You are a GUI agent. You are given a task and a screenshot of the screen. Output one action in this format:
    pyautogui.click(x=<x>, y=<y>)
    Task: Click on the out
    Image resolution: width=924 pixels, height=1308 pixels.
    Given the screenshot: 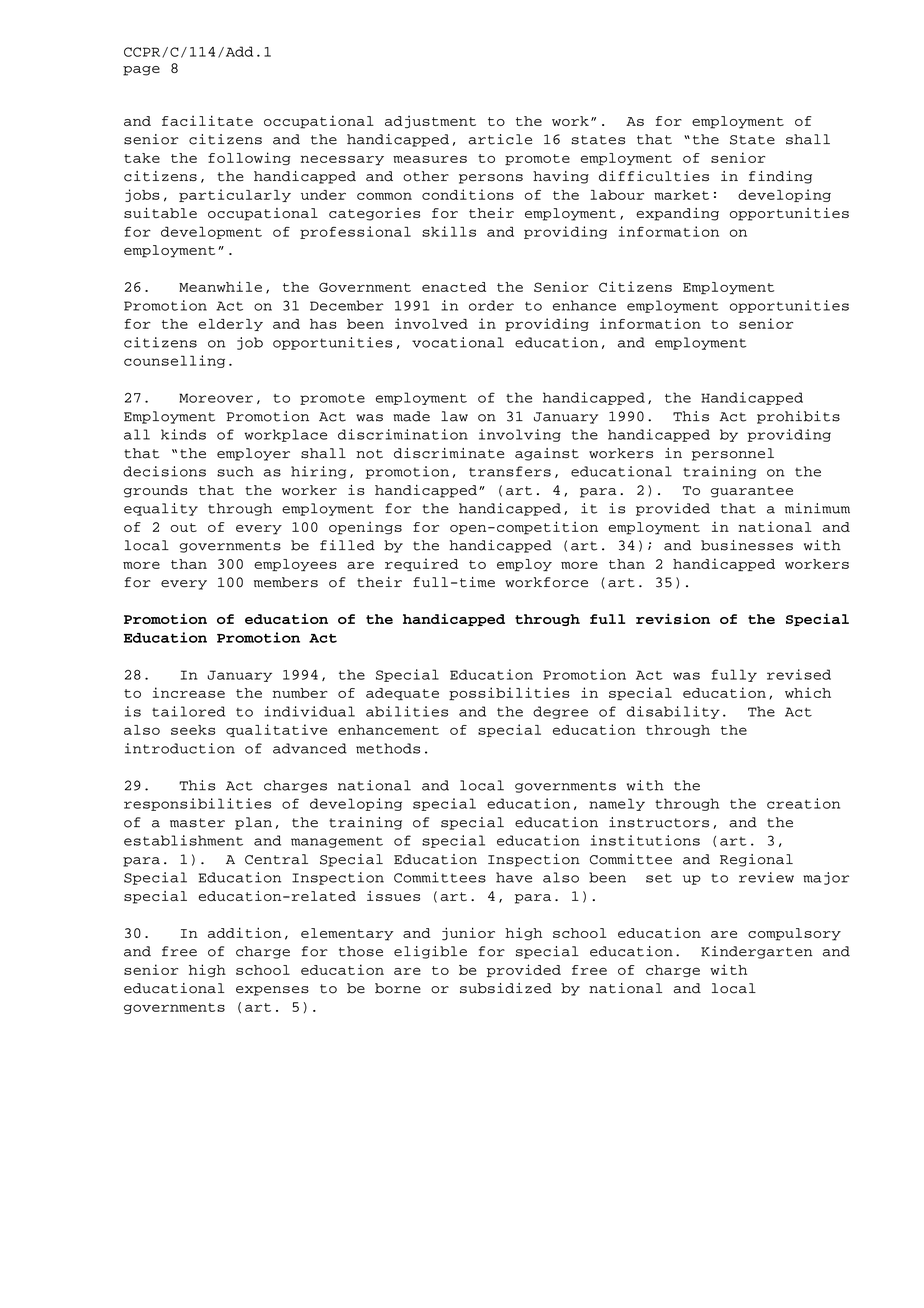 What is the action you would take?
    pyautogui.click(x=183, y=527)
